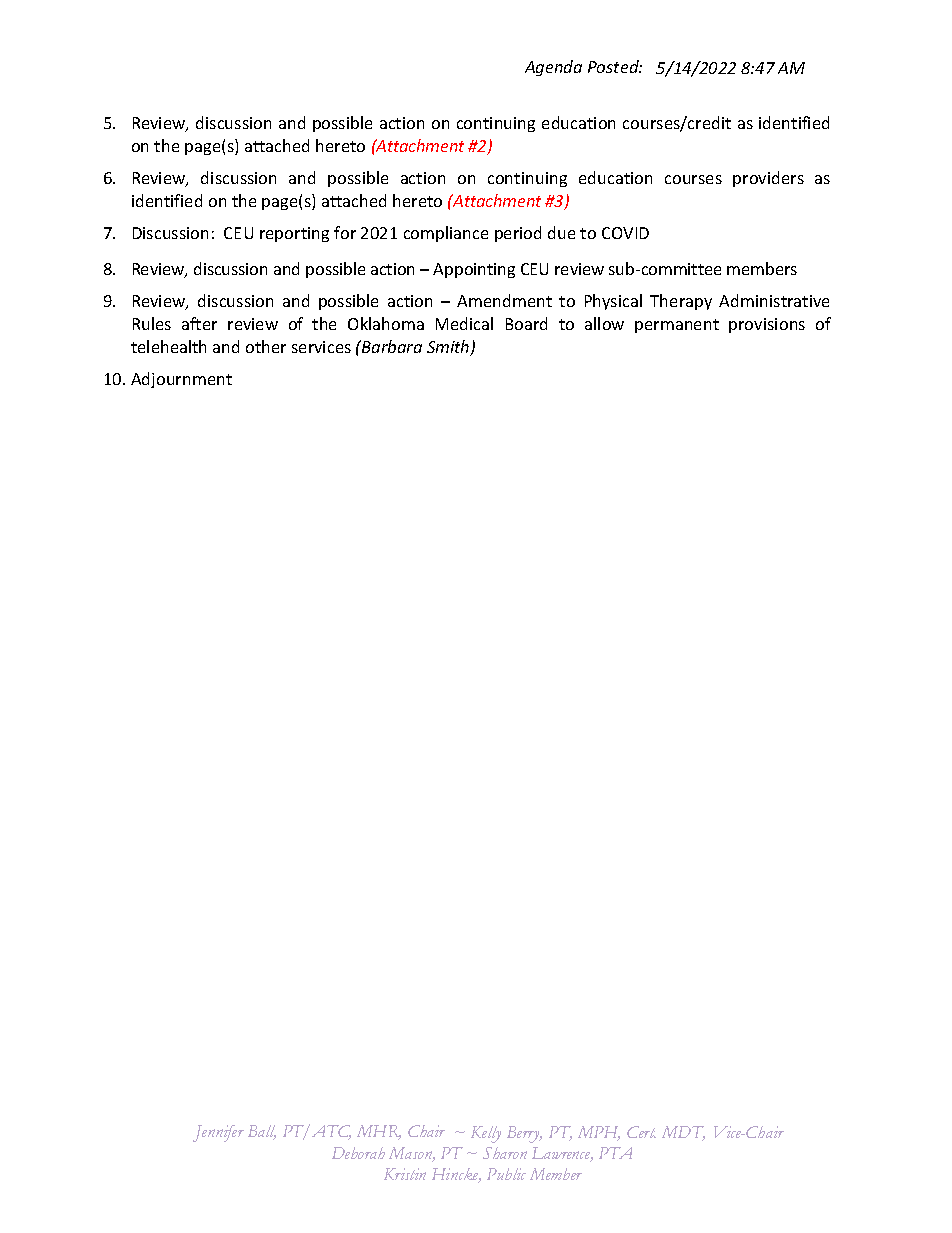 The image size is (952, 1233). Describe the element at coordinates (683, 1133) in the screenshot. I see `MDT` at that location.
